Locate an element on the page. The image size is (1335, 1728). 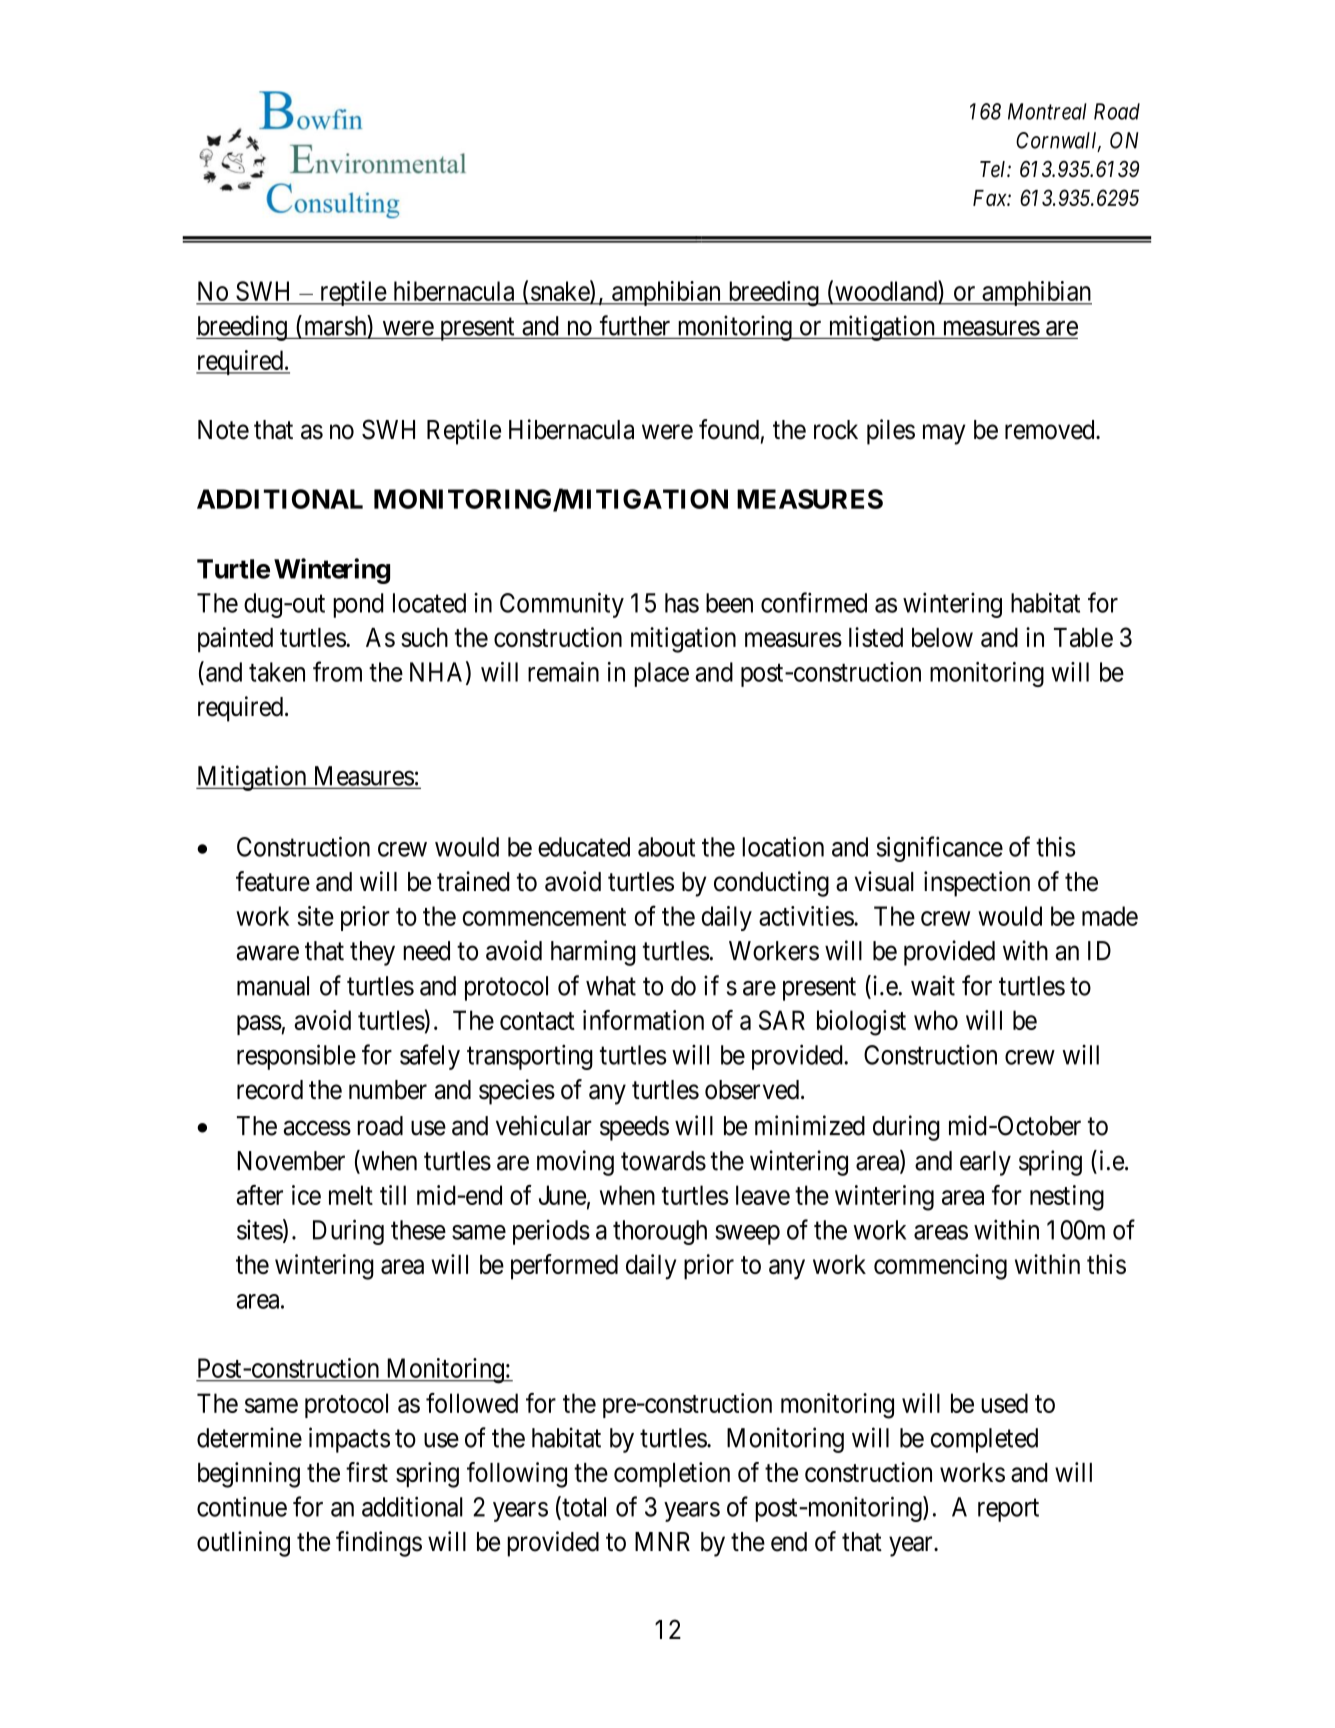
completion is located at coordinates (672, 1475).
